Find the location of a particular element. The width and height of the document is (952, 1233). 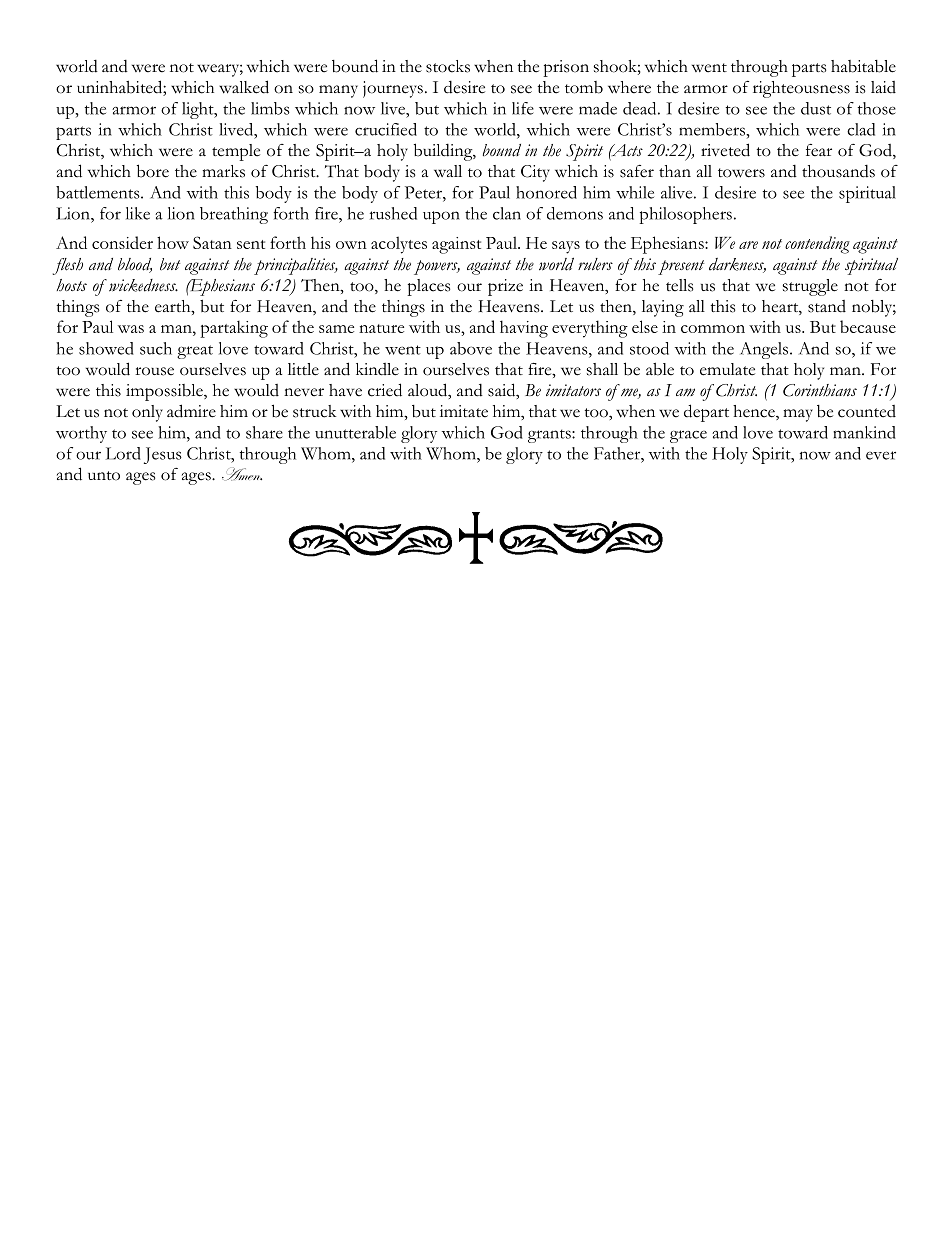

righteousness is located at coordinates (801, 89).
